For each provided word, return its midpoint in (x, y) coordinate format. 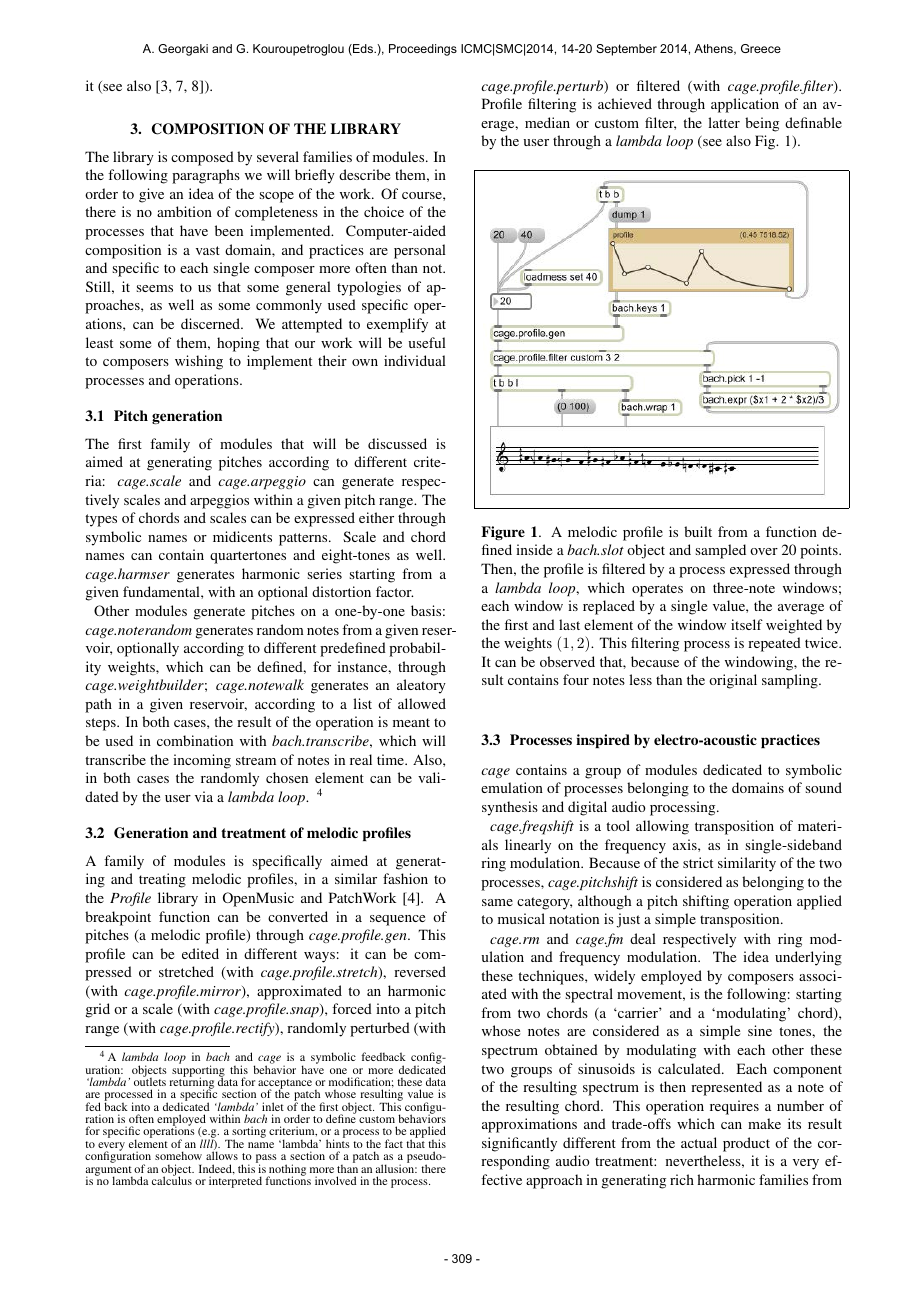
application (745, 105)
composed (202, 158)
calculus (172, 1180)
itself (747, 624)
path (98, 705)
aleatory (421, 686)
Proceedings (423, 50)
